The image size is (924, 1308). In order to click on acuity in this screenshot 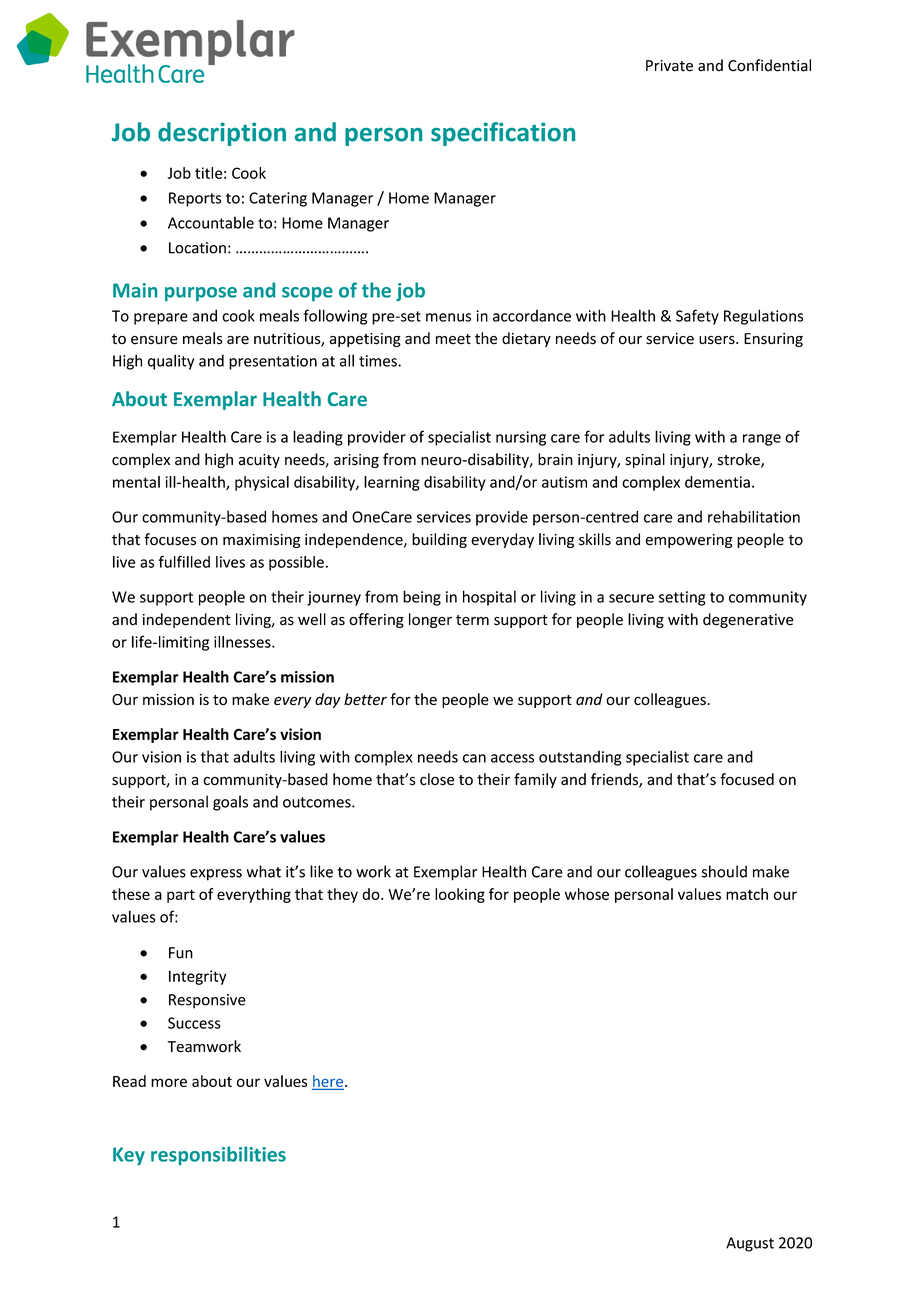, I will do `click(259, 461)`.
